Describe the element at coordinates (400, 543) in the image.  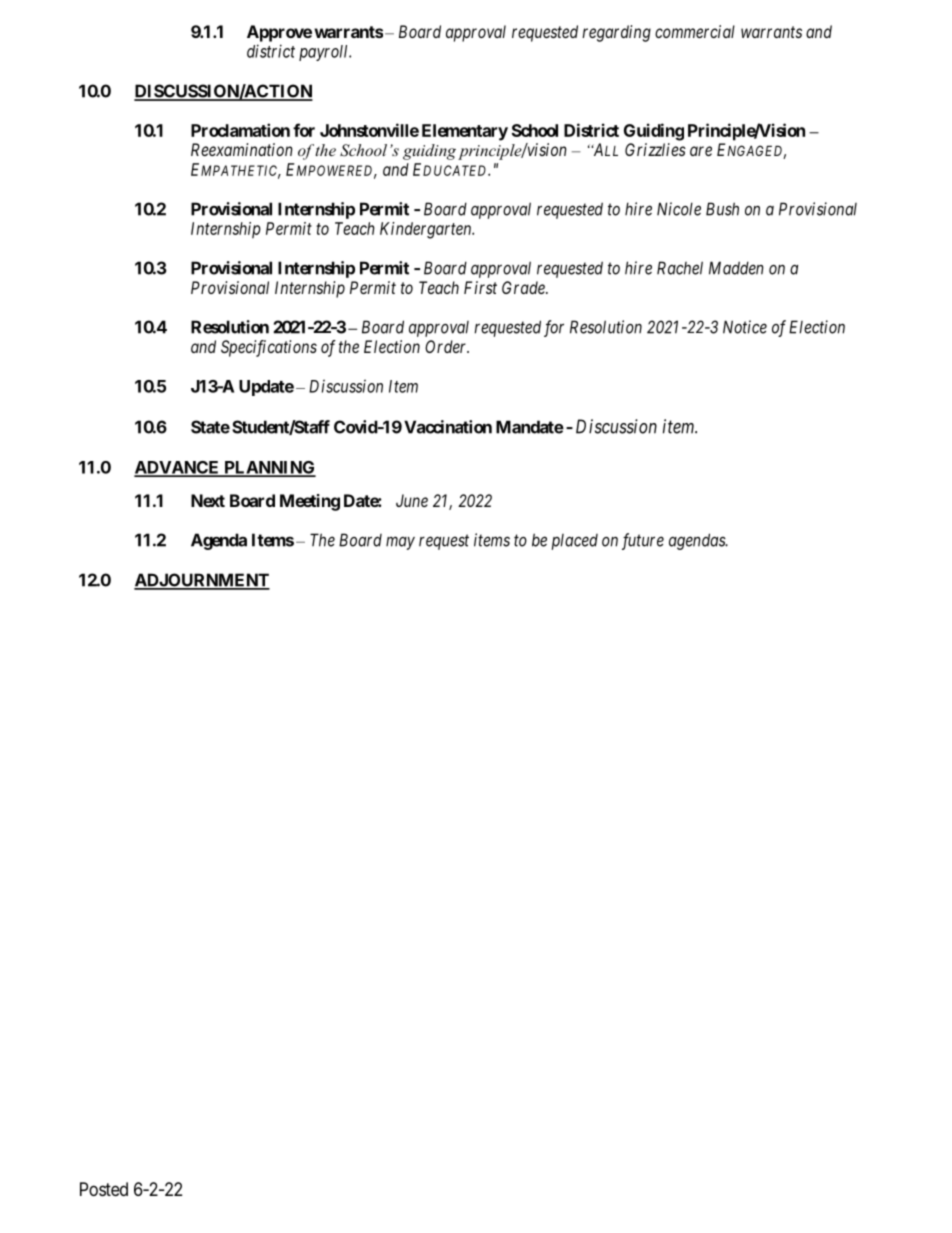
I see `may` at that location.
